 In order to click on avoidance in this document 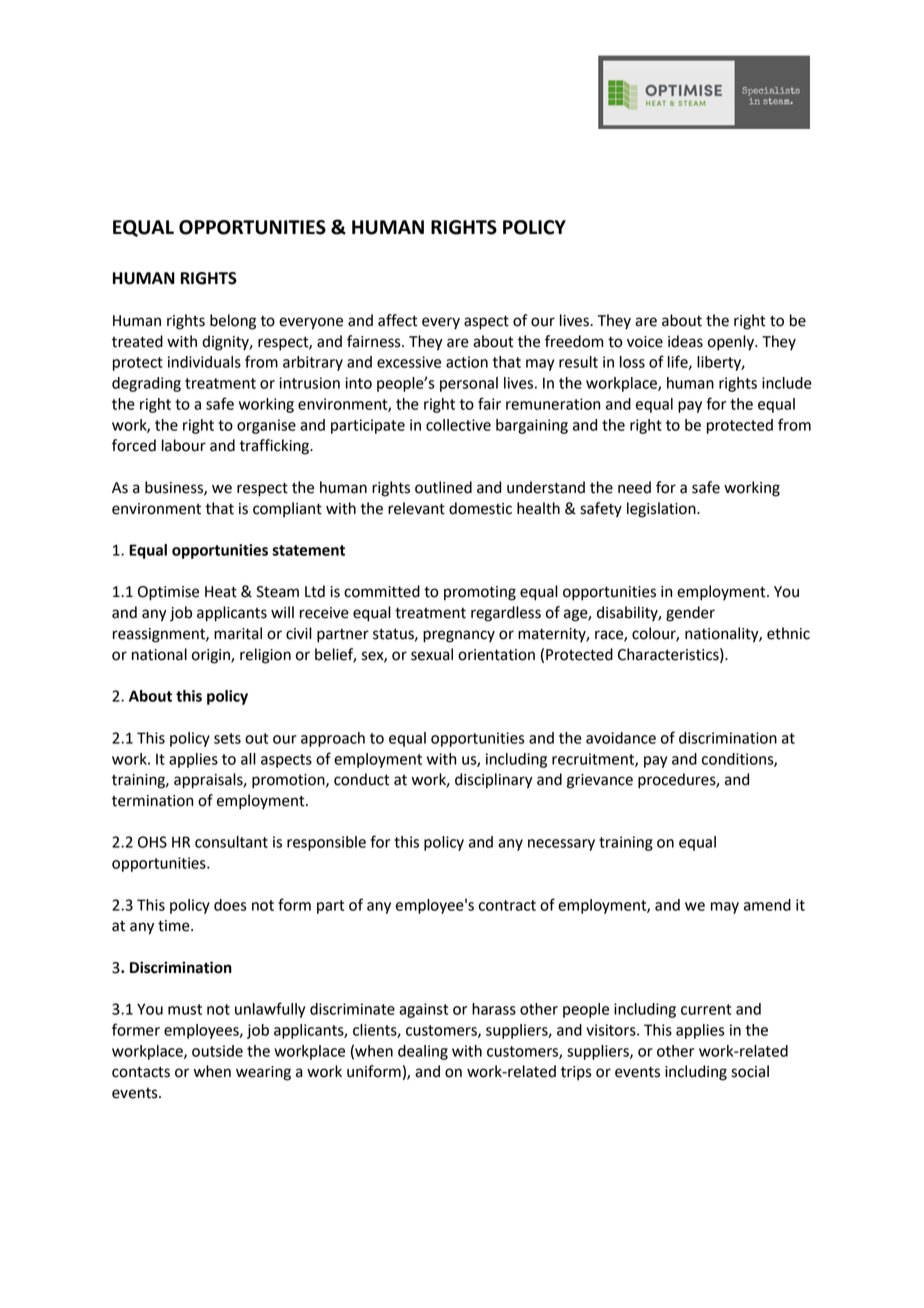, I will do `click(621, 738)`.
